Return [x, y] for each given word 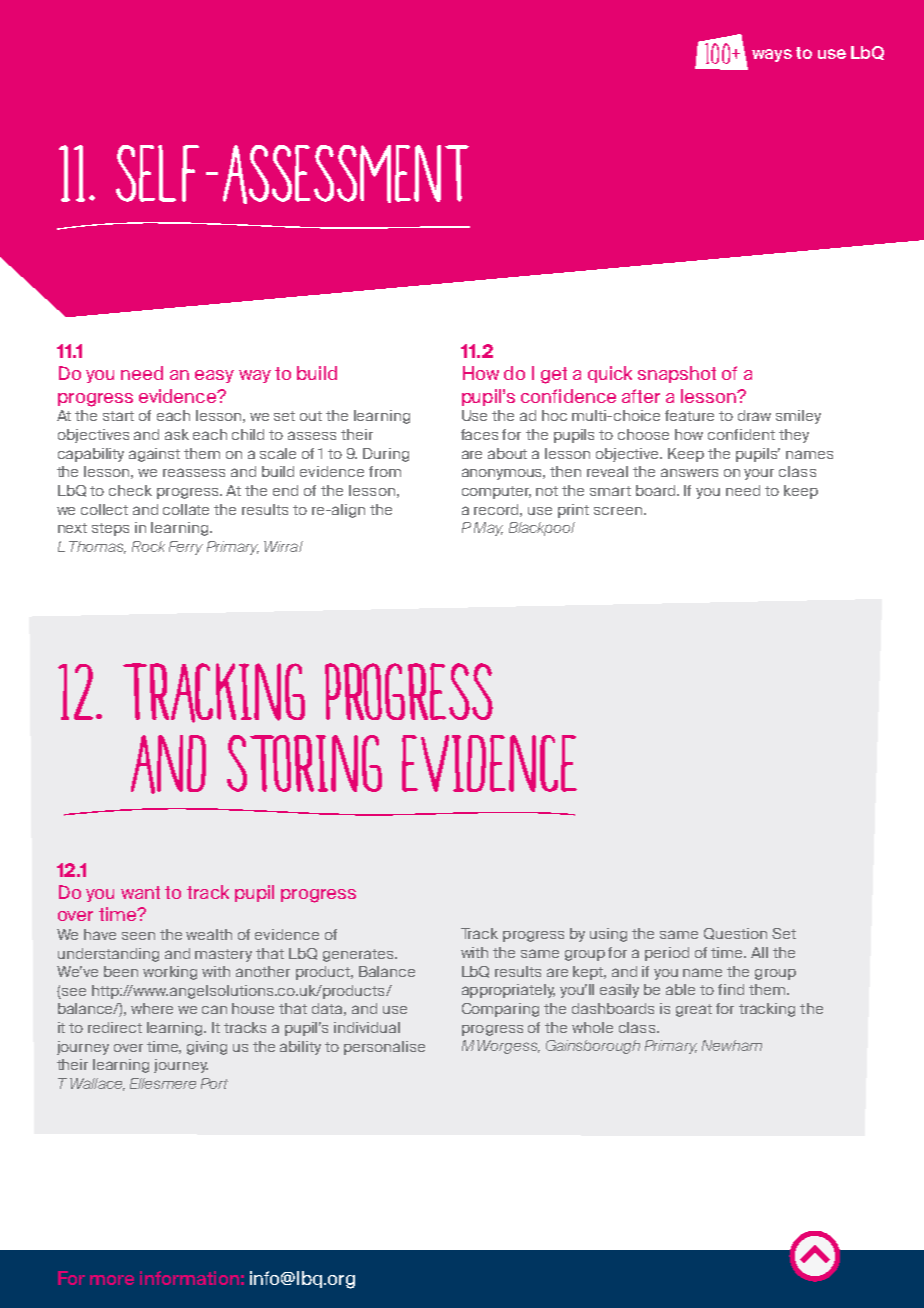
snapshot [677, 374]
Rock [148, 546]
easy [214, 376]
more [112, 1280]
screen [618, 511]
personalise [384, 1048]
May [488, 529]
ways [772, 55]
